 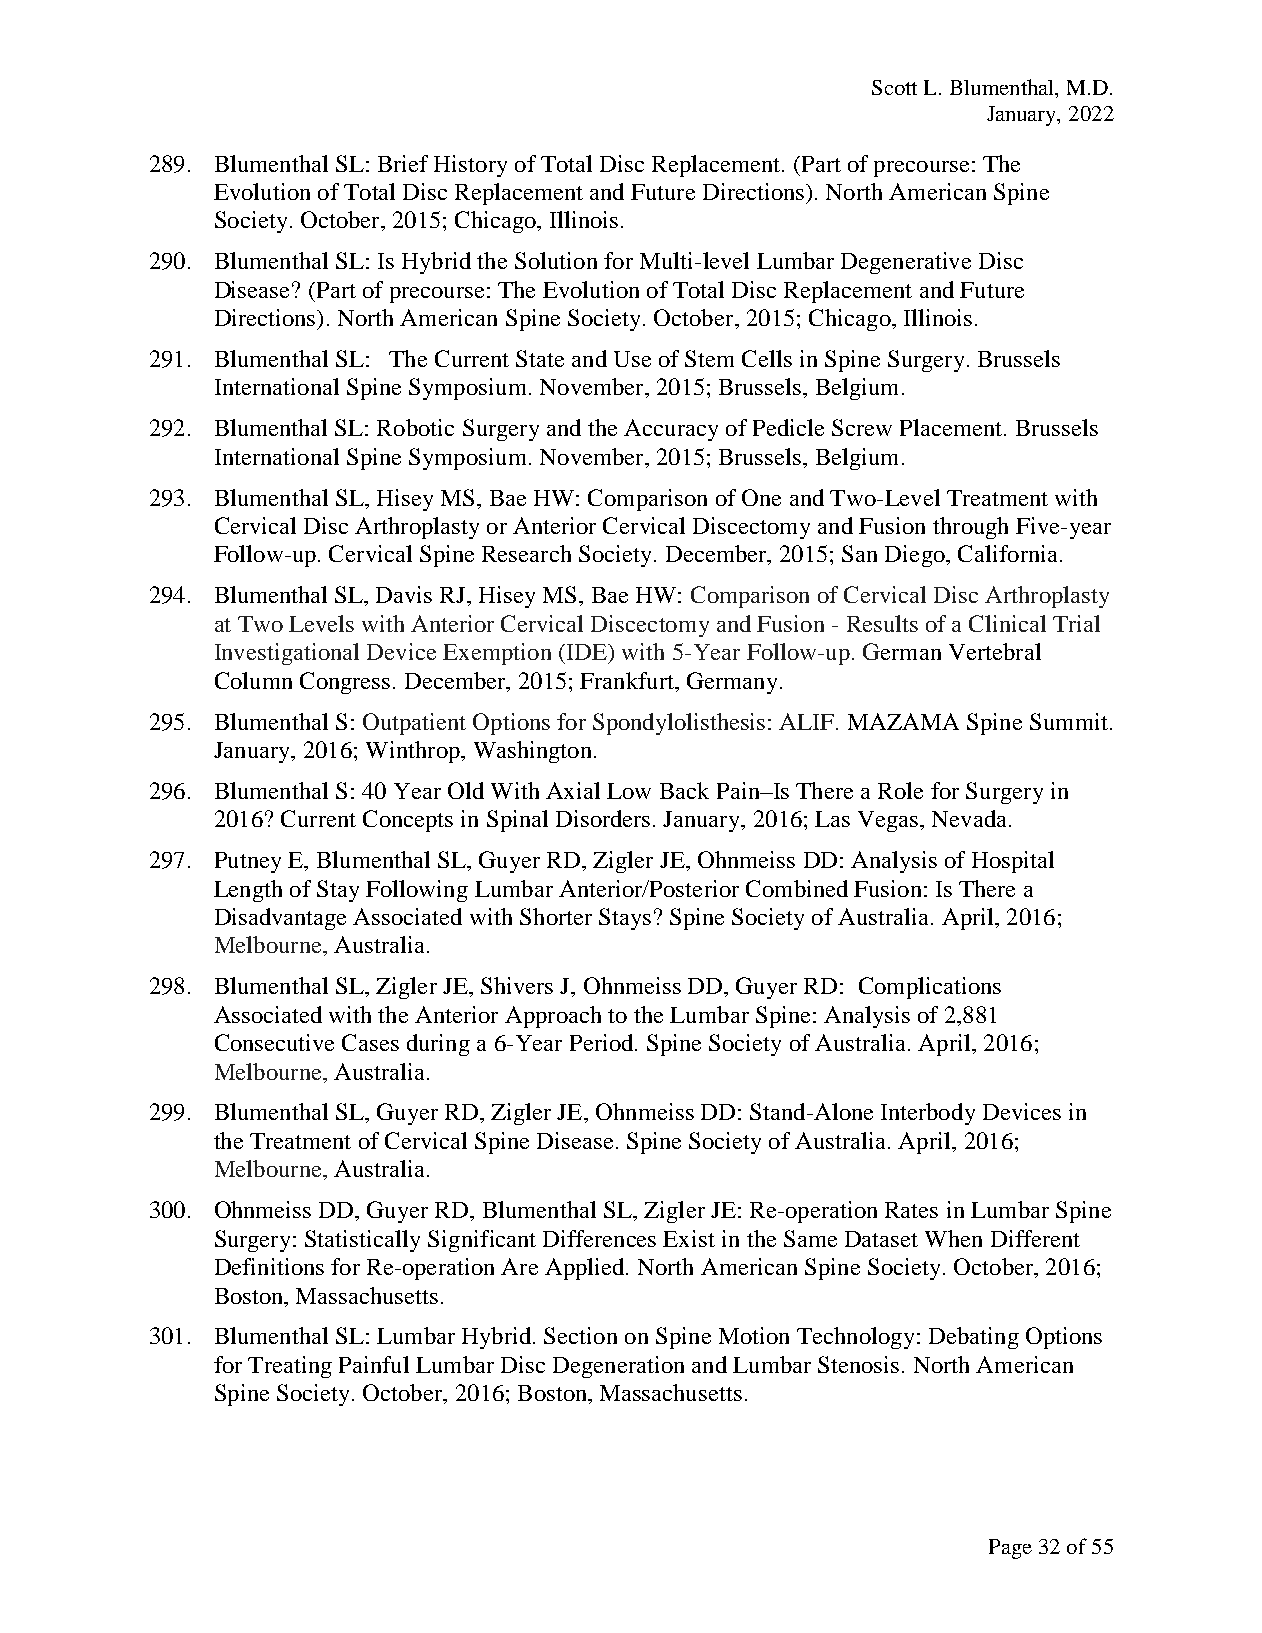 I want to click on Brief, so click(x=403, y=163).
